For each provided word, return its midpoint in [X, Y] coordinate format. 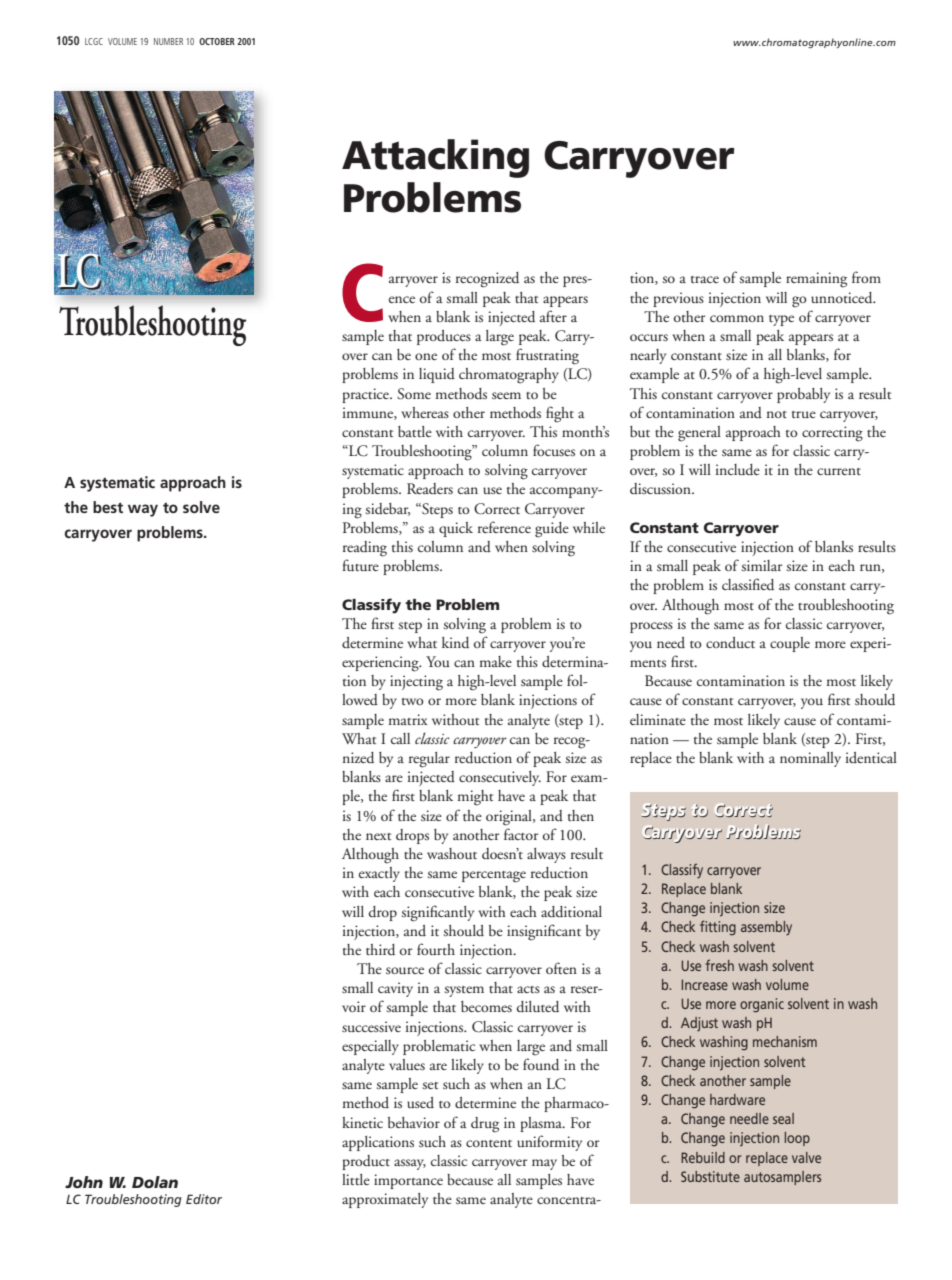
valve [806, 1157]
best [108, 507]
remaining [816, 280]
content [489, 1143]
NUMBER [168, 41]
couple [790, 644]
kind [455, 643]
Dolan [155, 1182]
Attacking [435, 158]
